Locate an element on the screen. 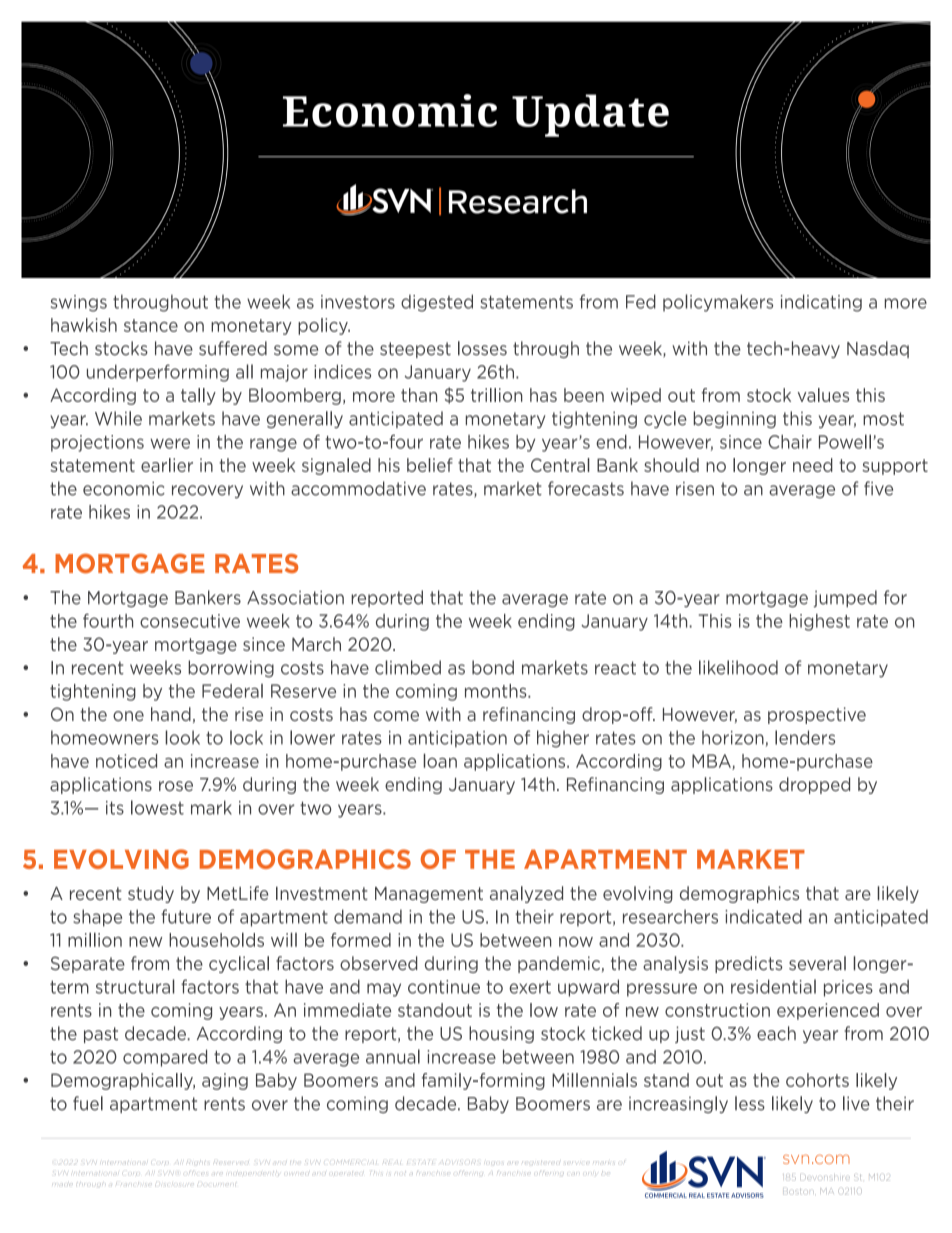 The height and width of the screenshot is (1233, 952). consecutive is located at coordinates (190, 621).
